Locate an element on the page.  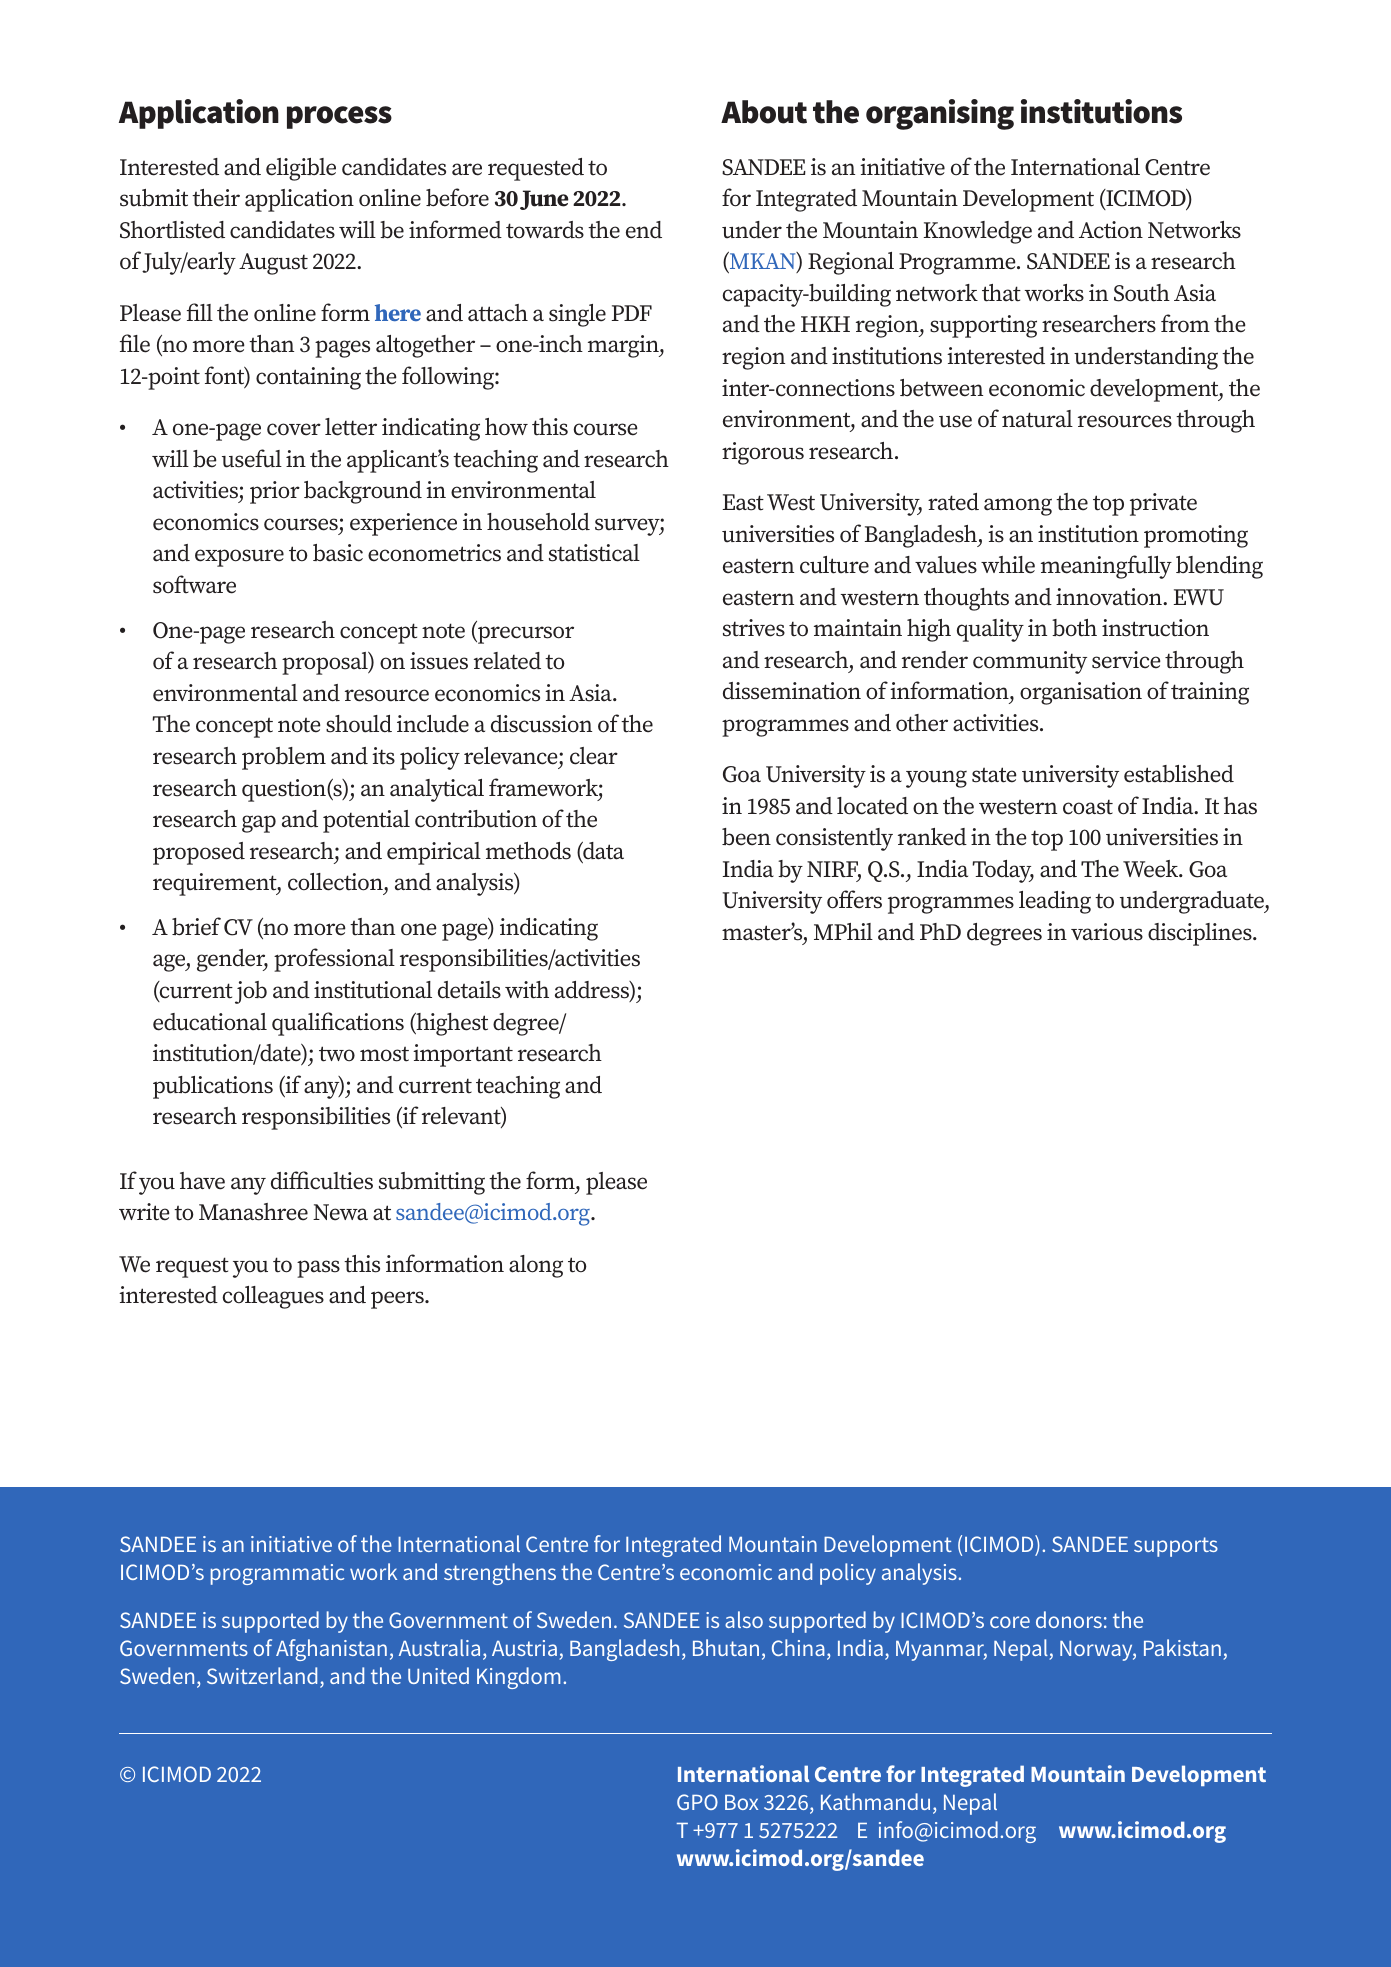
exposure is located at coordinates (239, 558).
